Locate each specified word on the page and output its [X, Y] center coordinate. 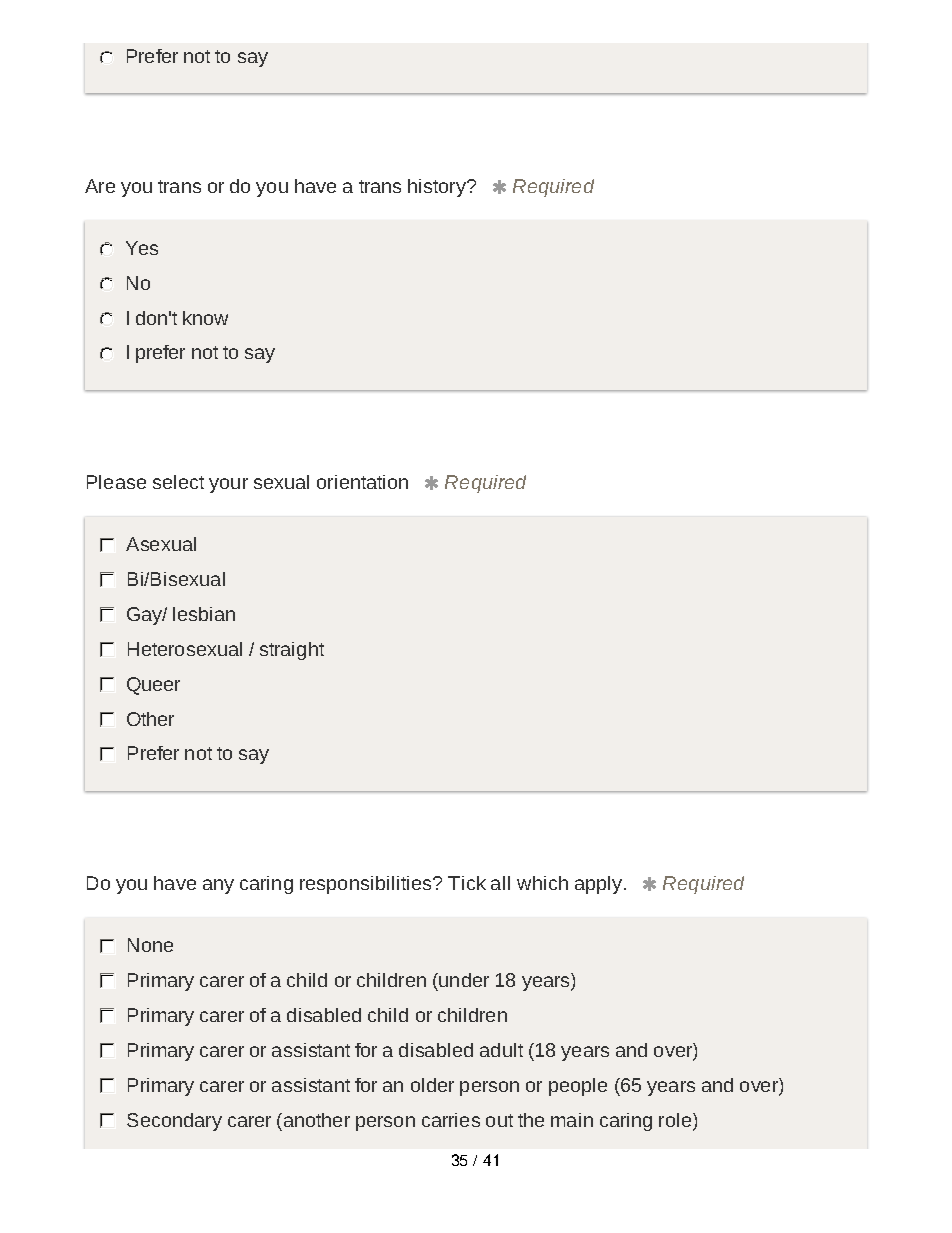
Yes [142, 248]
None [150, 945]
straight [292, 651]
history [438, 188]
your [228, 485]
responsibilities [367, 885]
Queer [153, 686]
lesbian [204, 614]
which [542, 883]
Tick [467, 883]
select [178, 482]
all [500, 883]
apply [600, 885]
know [205, 318]
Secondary [174, 1122]
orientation [362, 482]
